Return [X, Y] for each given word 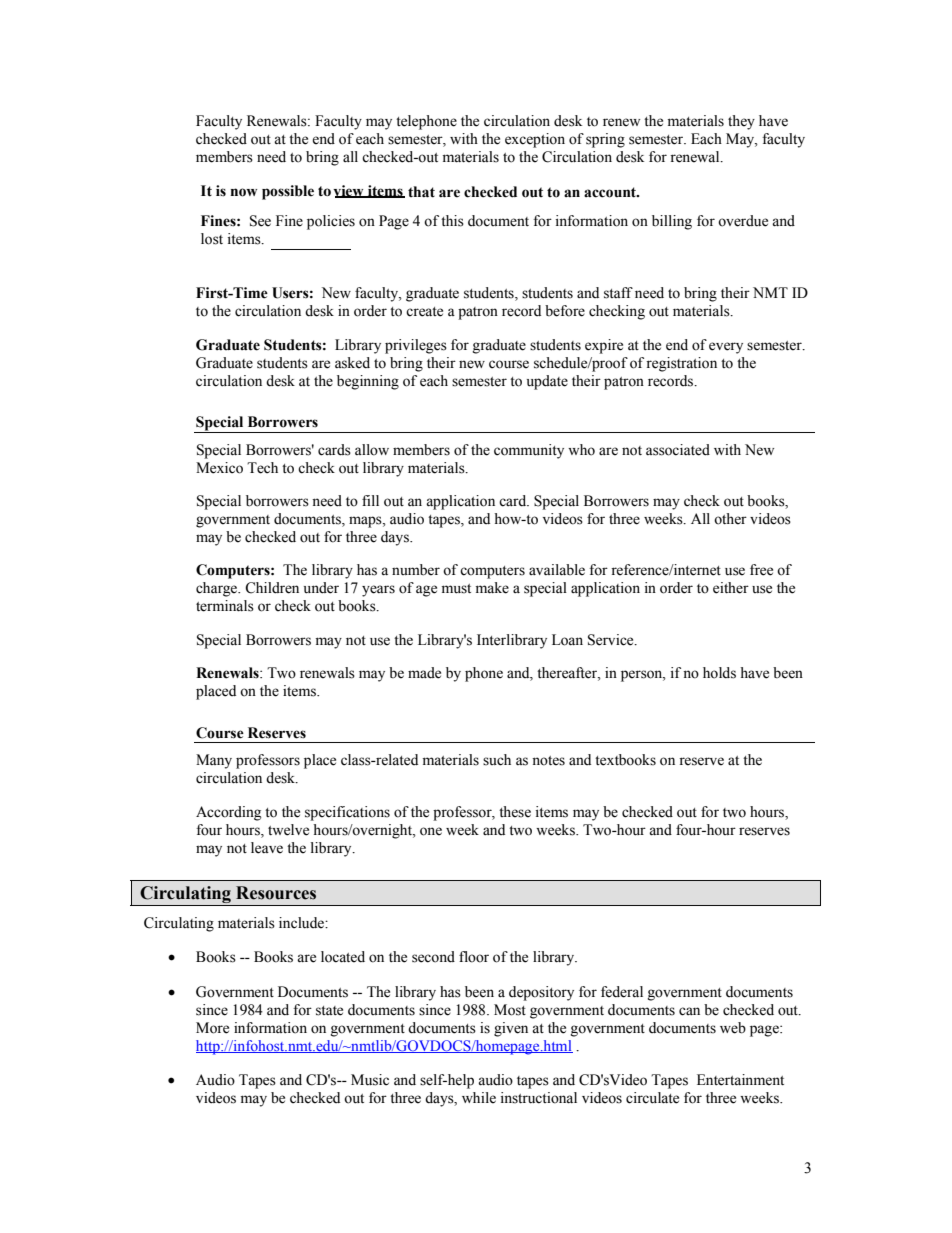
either [731, 588]
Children [272, 588]
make [492, 588]
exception [535, 140]
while [479, 1098]
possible [288, 192]
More [212, 1028]
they [741, 122]
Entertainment [740, 1080]
